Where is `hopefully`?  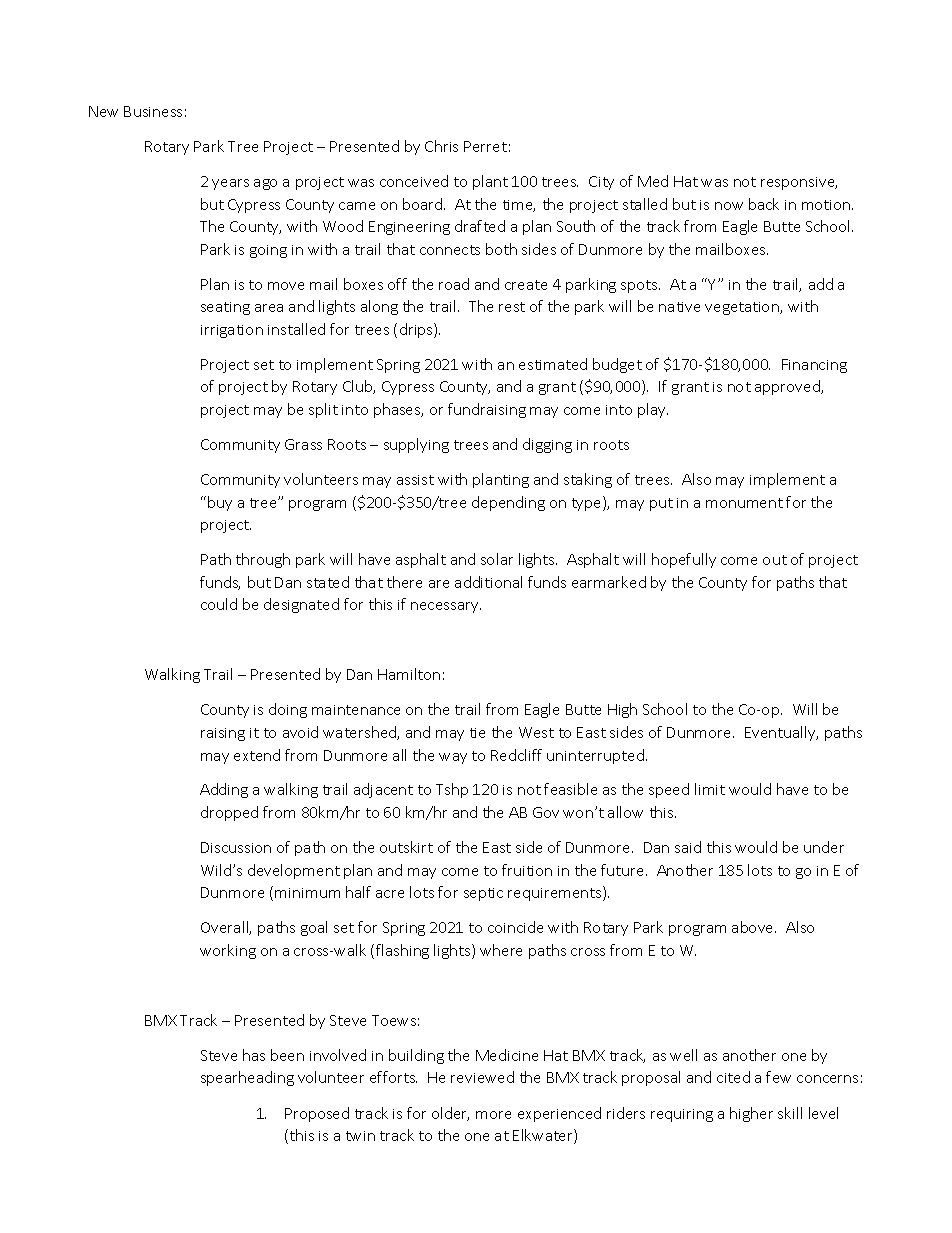 hopefully is located at coordinates (684, 560).
